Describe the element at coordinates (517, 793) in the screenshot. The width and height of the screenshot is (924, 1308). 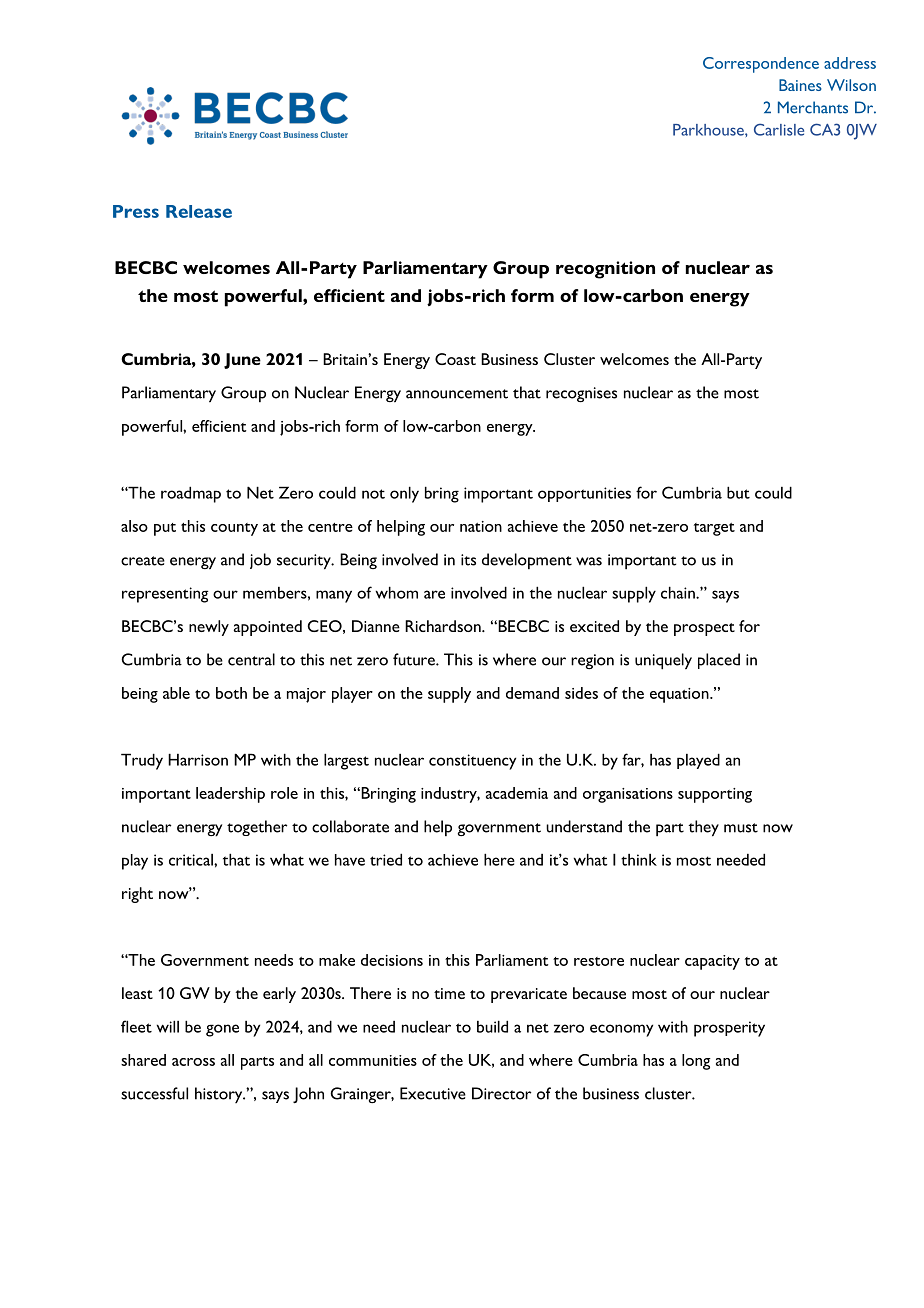
I see `academia` at that location.
